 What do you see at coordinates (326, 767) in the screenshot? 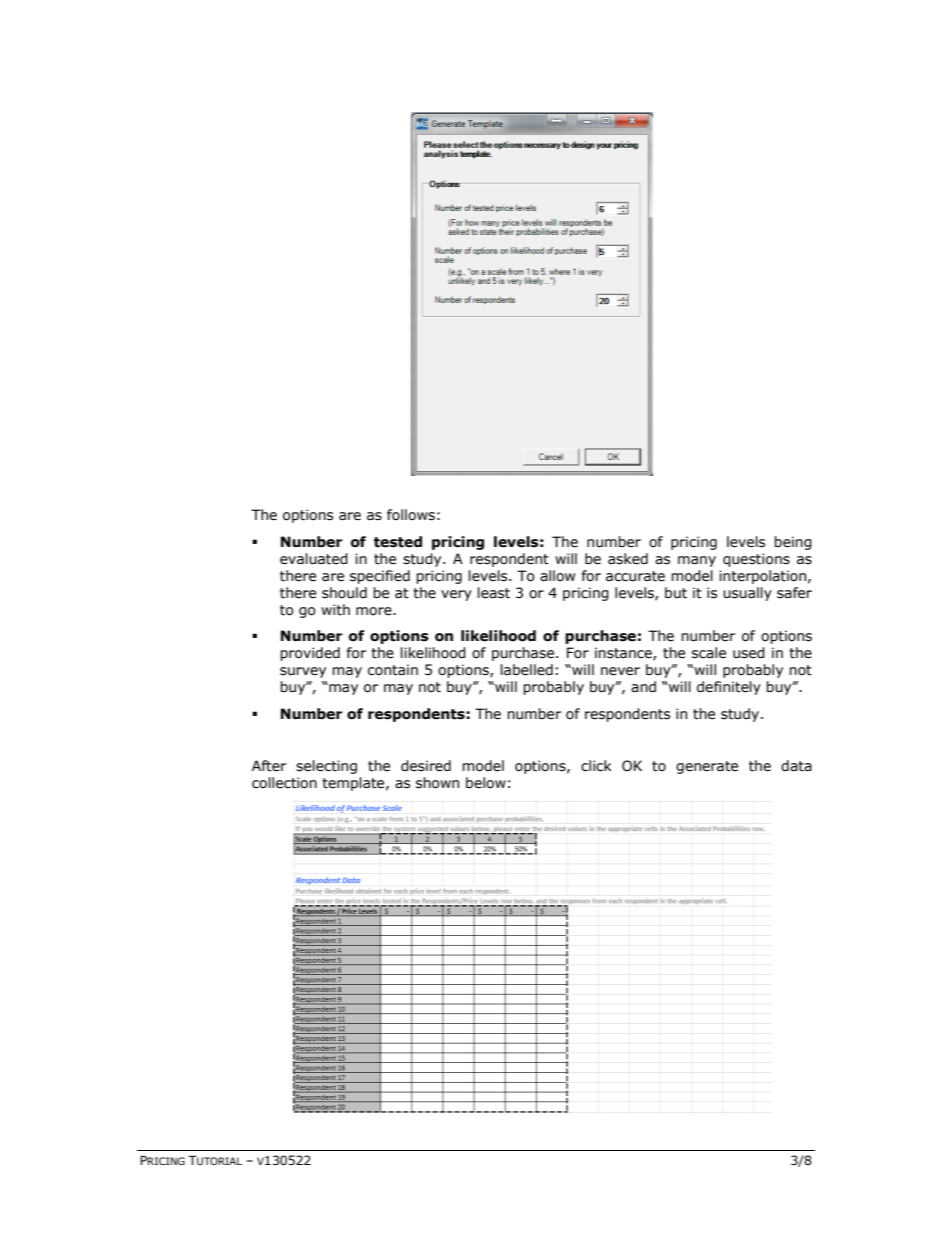
I see `selecting` at bounding box center [326, 767].
